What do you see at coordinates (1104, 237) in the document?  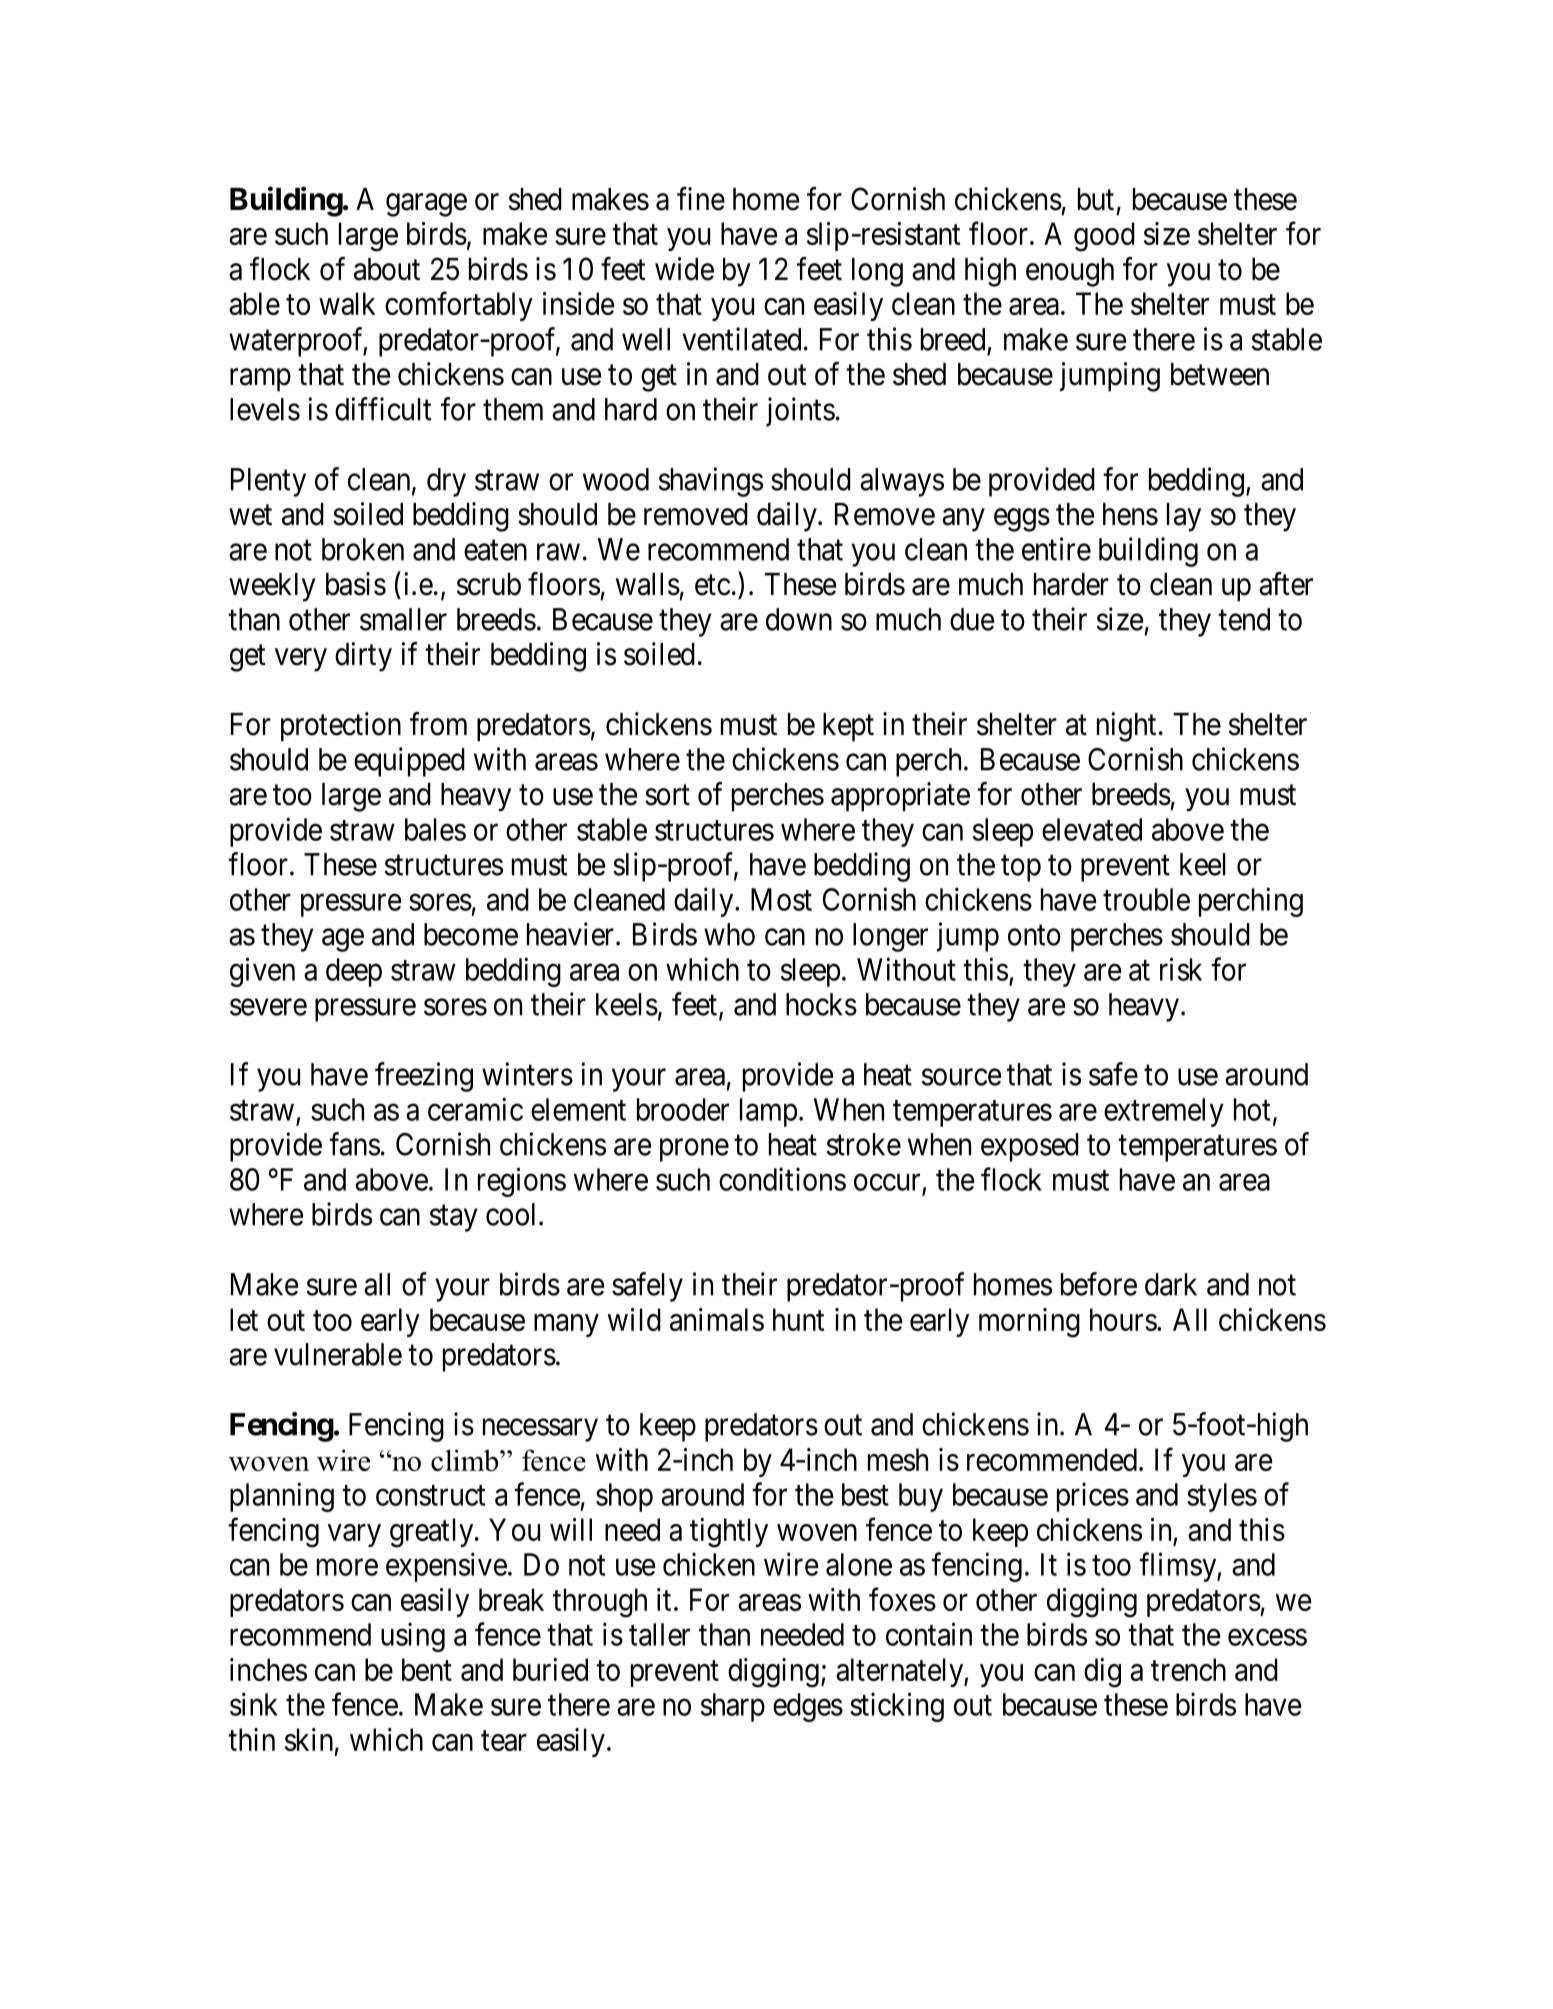 I see `good` at bounding box center [1104, 237].
